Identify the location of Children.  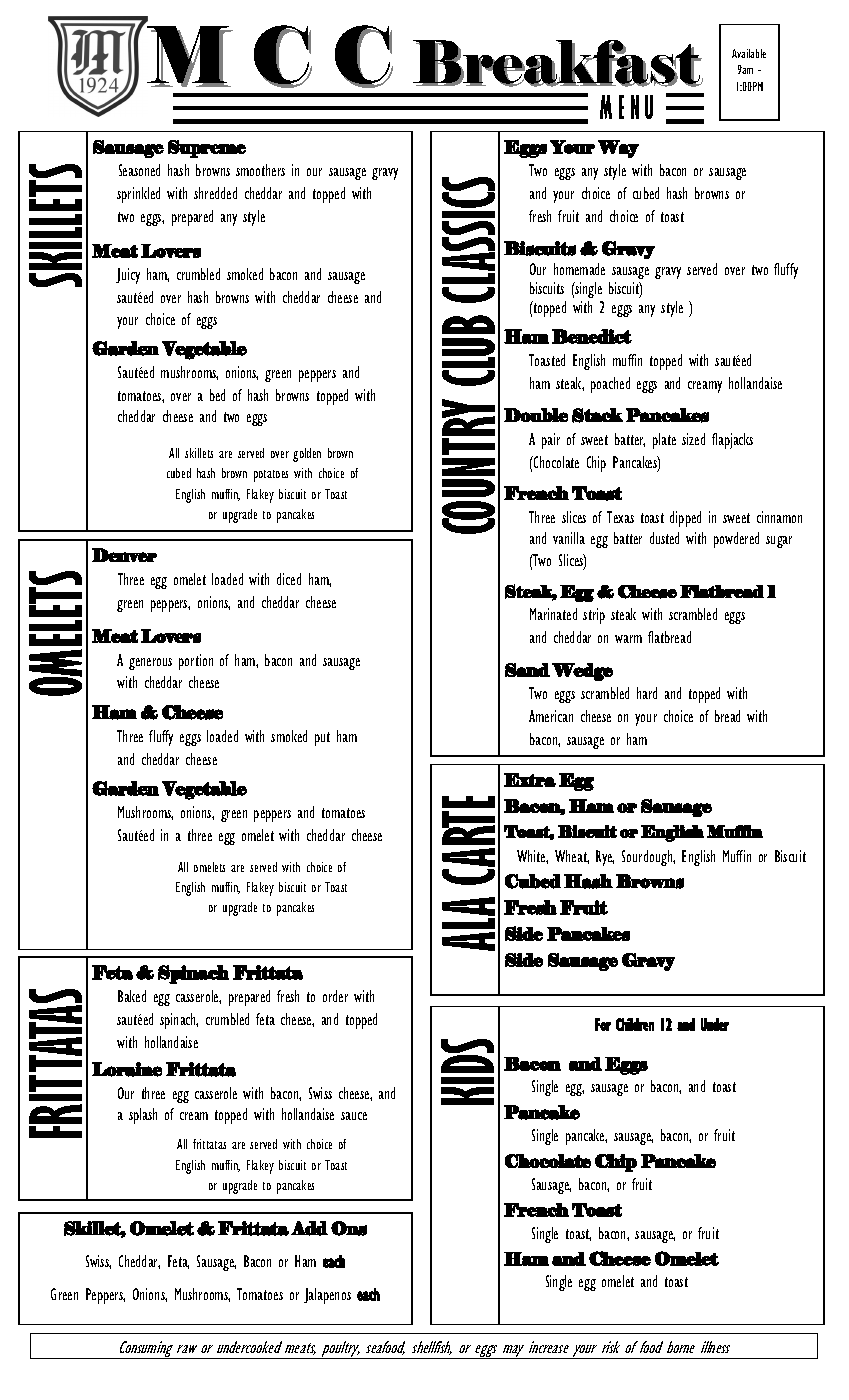
(635, 1024).
